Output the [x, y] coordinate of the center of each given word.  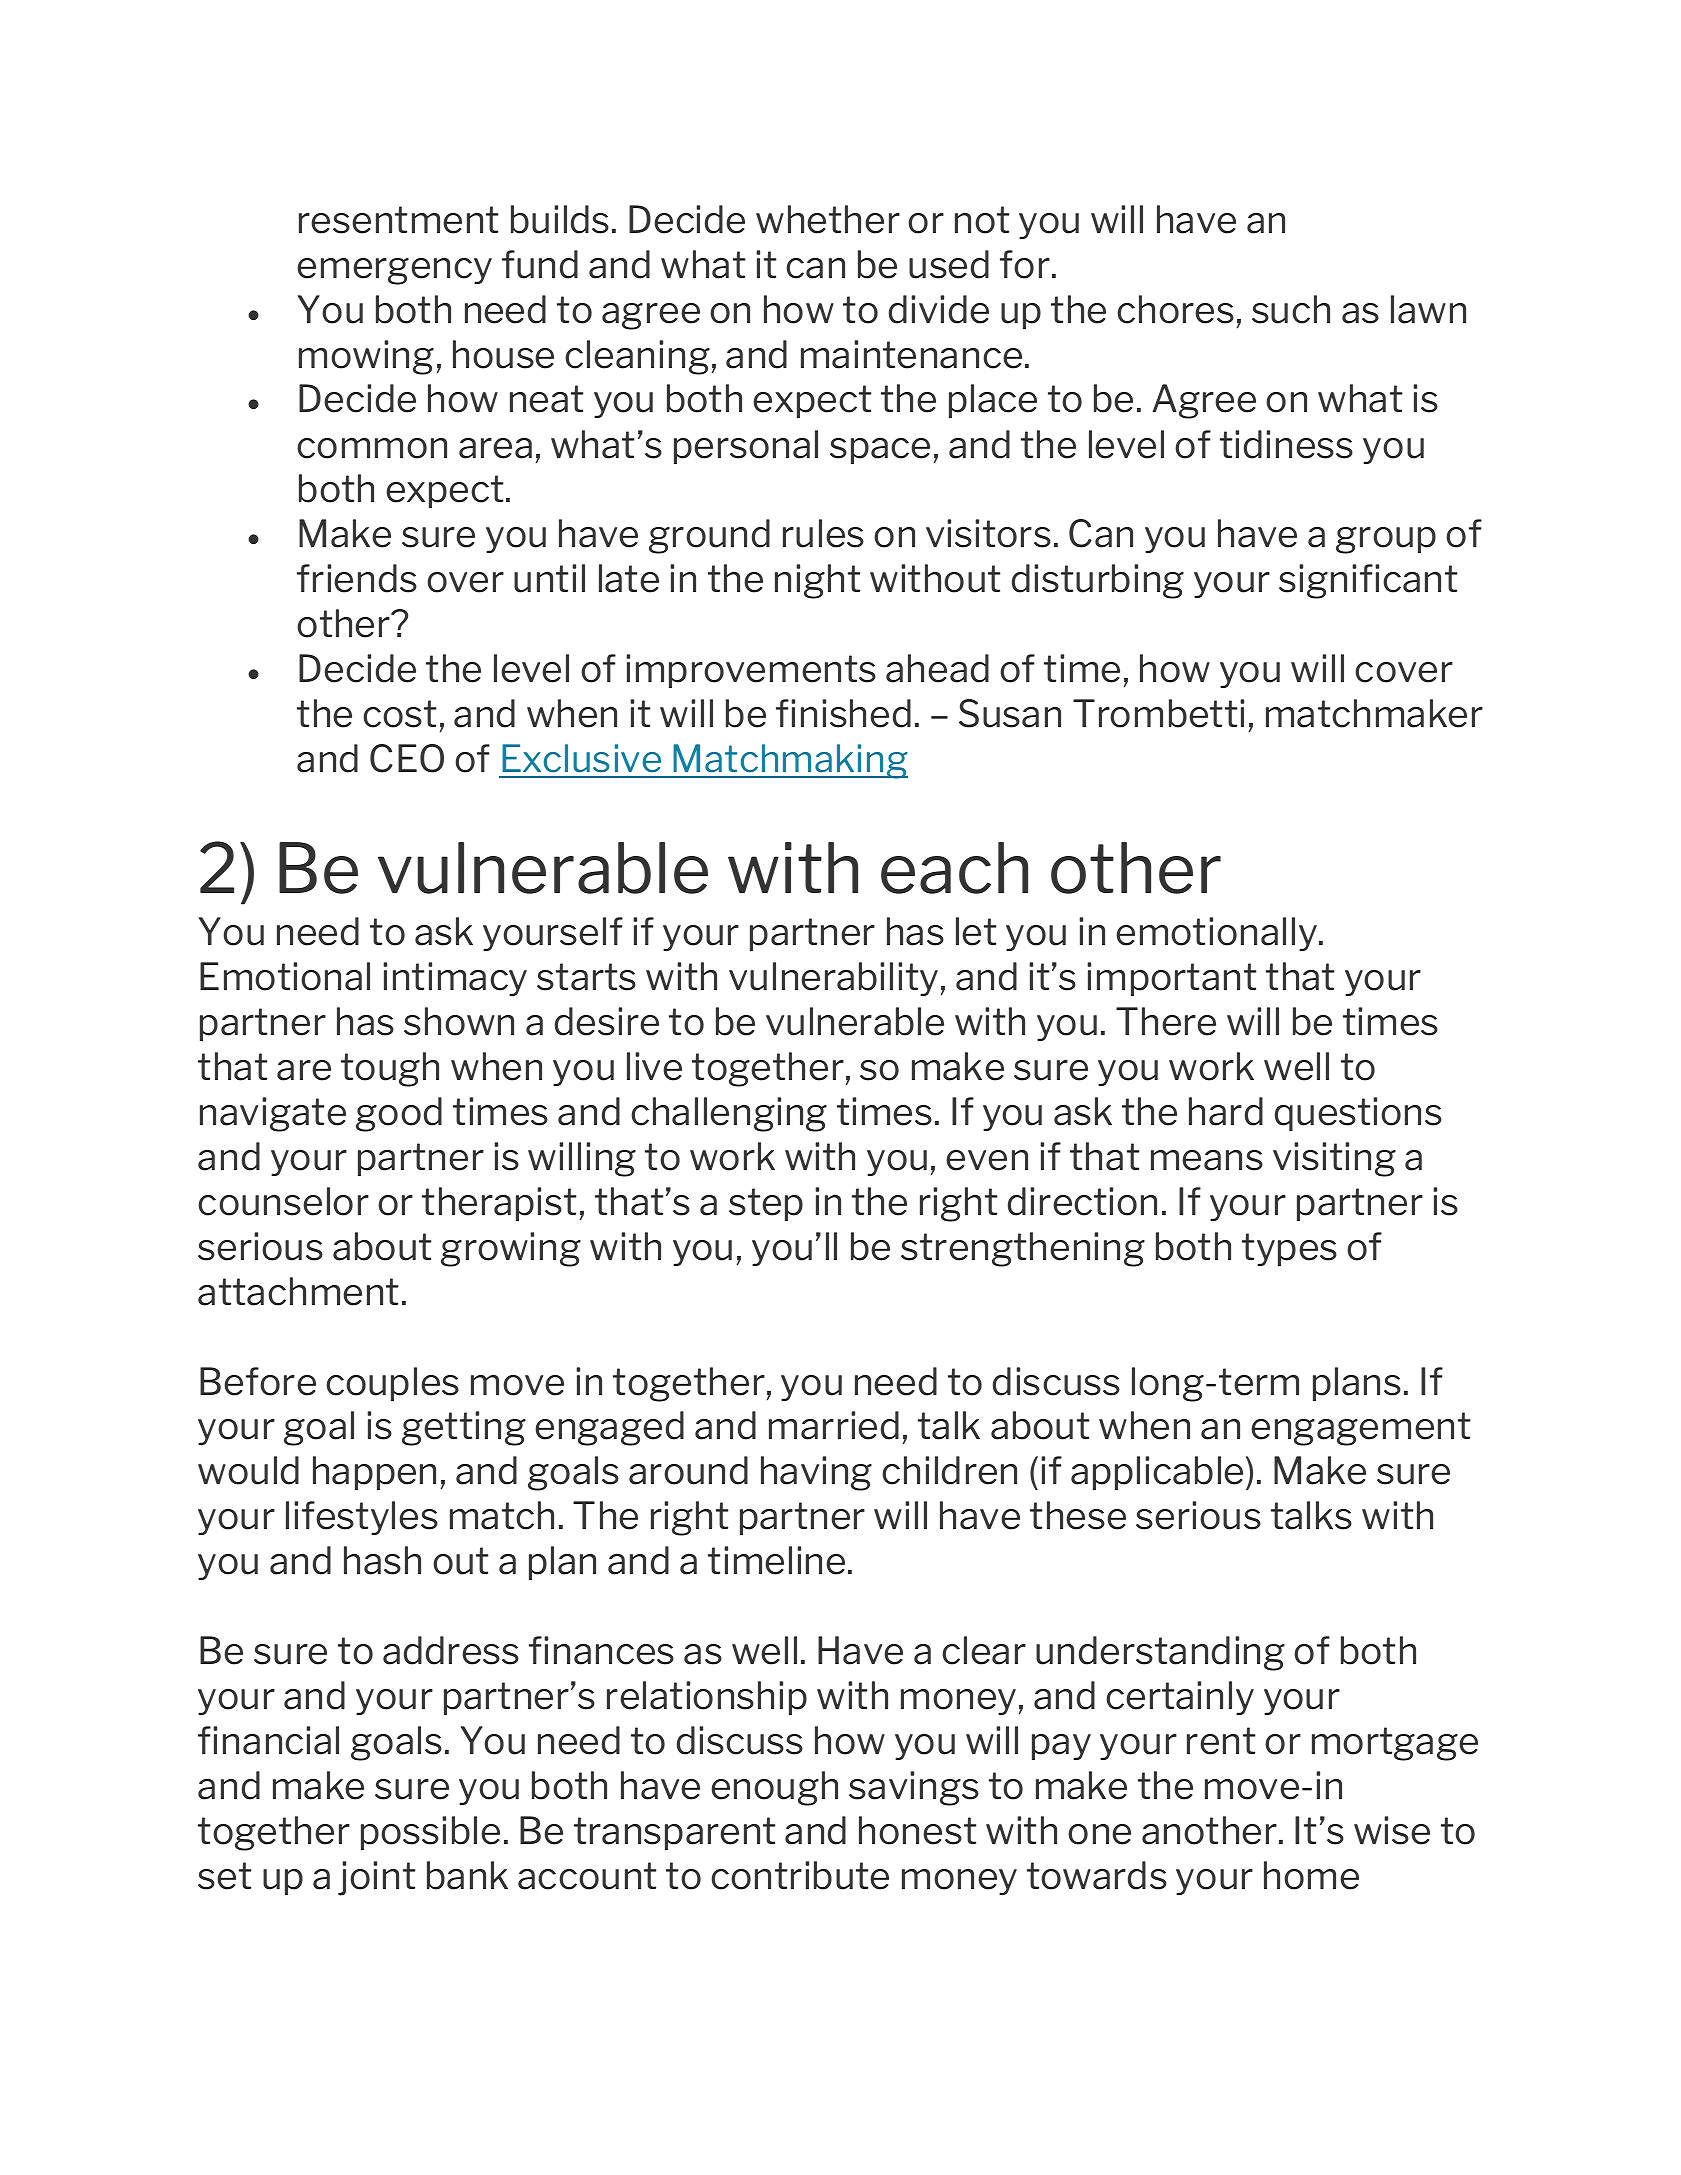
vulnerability [833, 979]
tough [390, 1069]
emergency [394, 271]
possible [430, 1833]
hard [1226, 1111]
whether [828, 219]
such [1291, 309]
